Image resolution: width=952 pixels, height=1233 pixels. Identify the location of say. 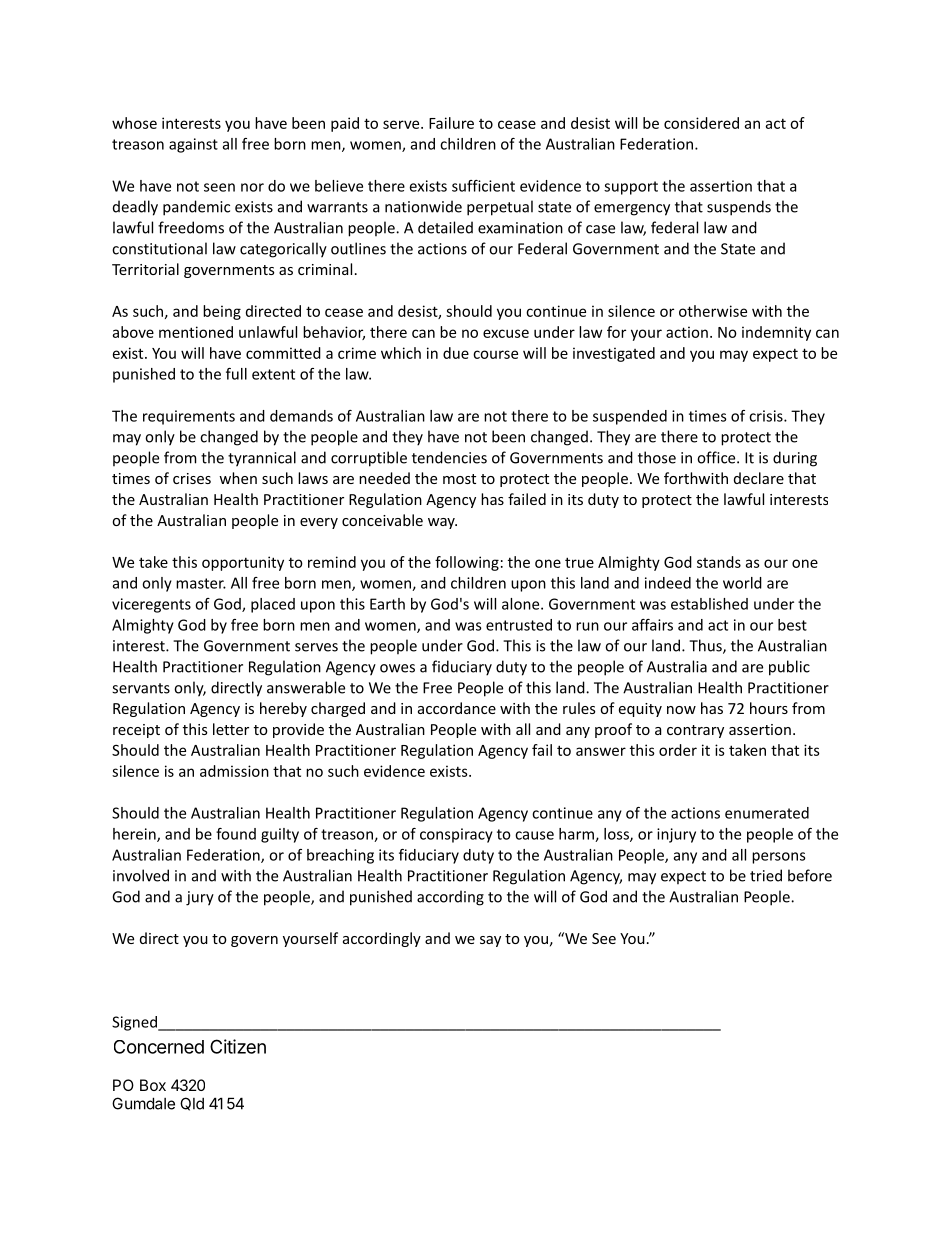
(490, 941).
